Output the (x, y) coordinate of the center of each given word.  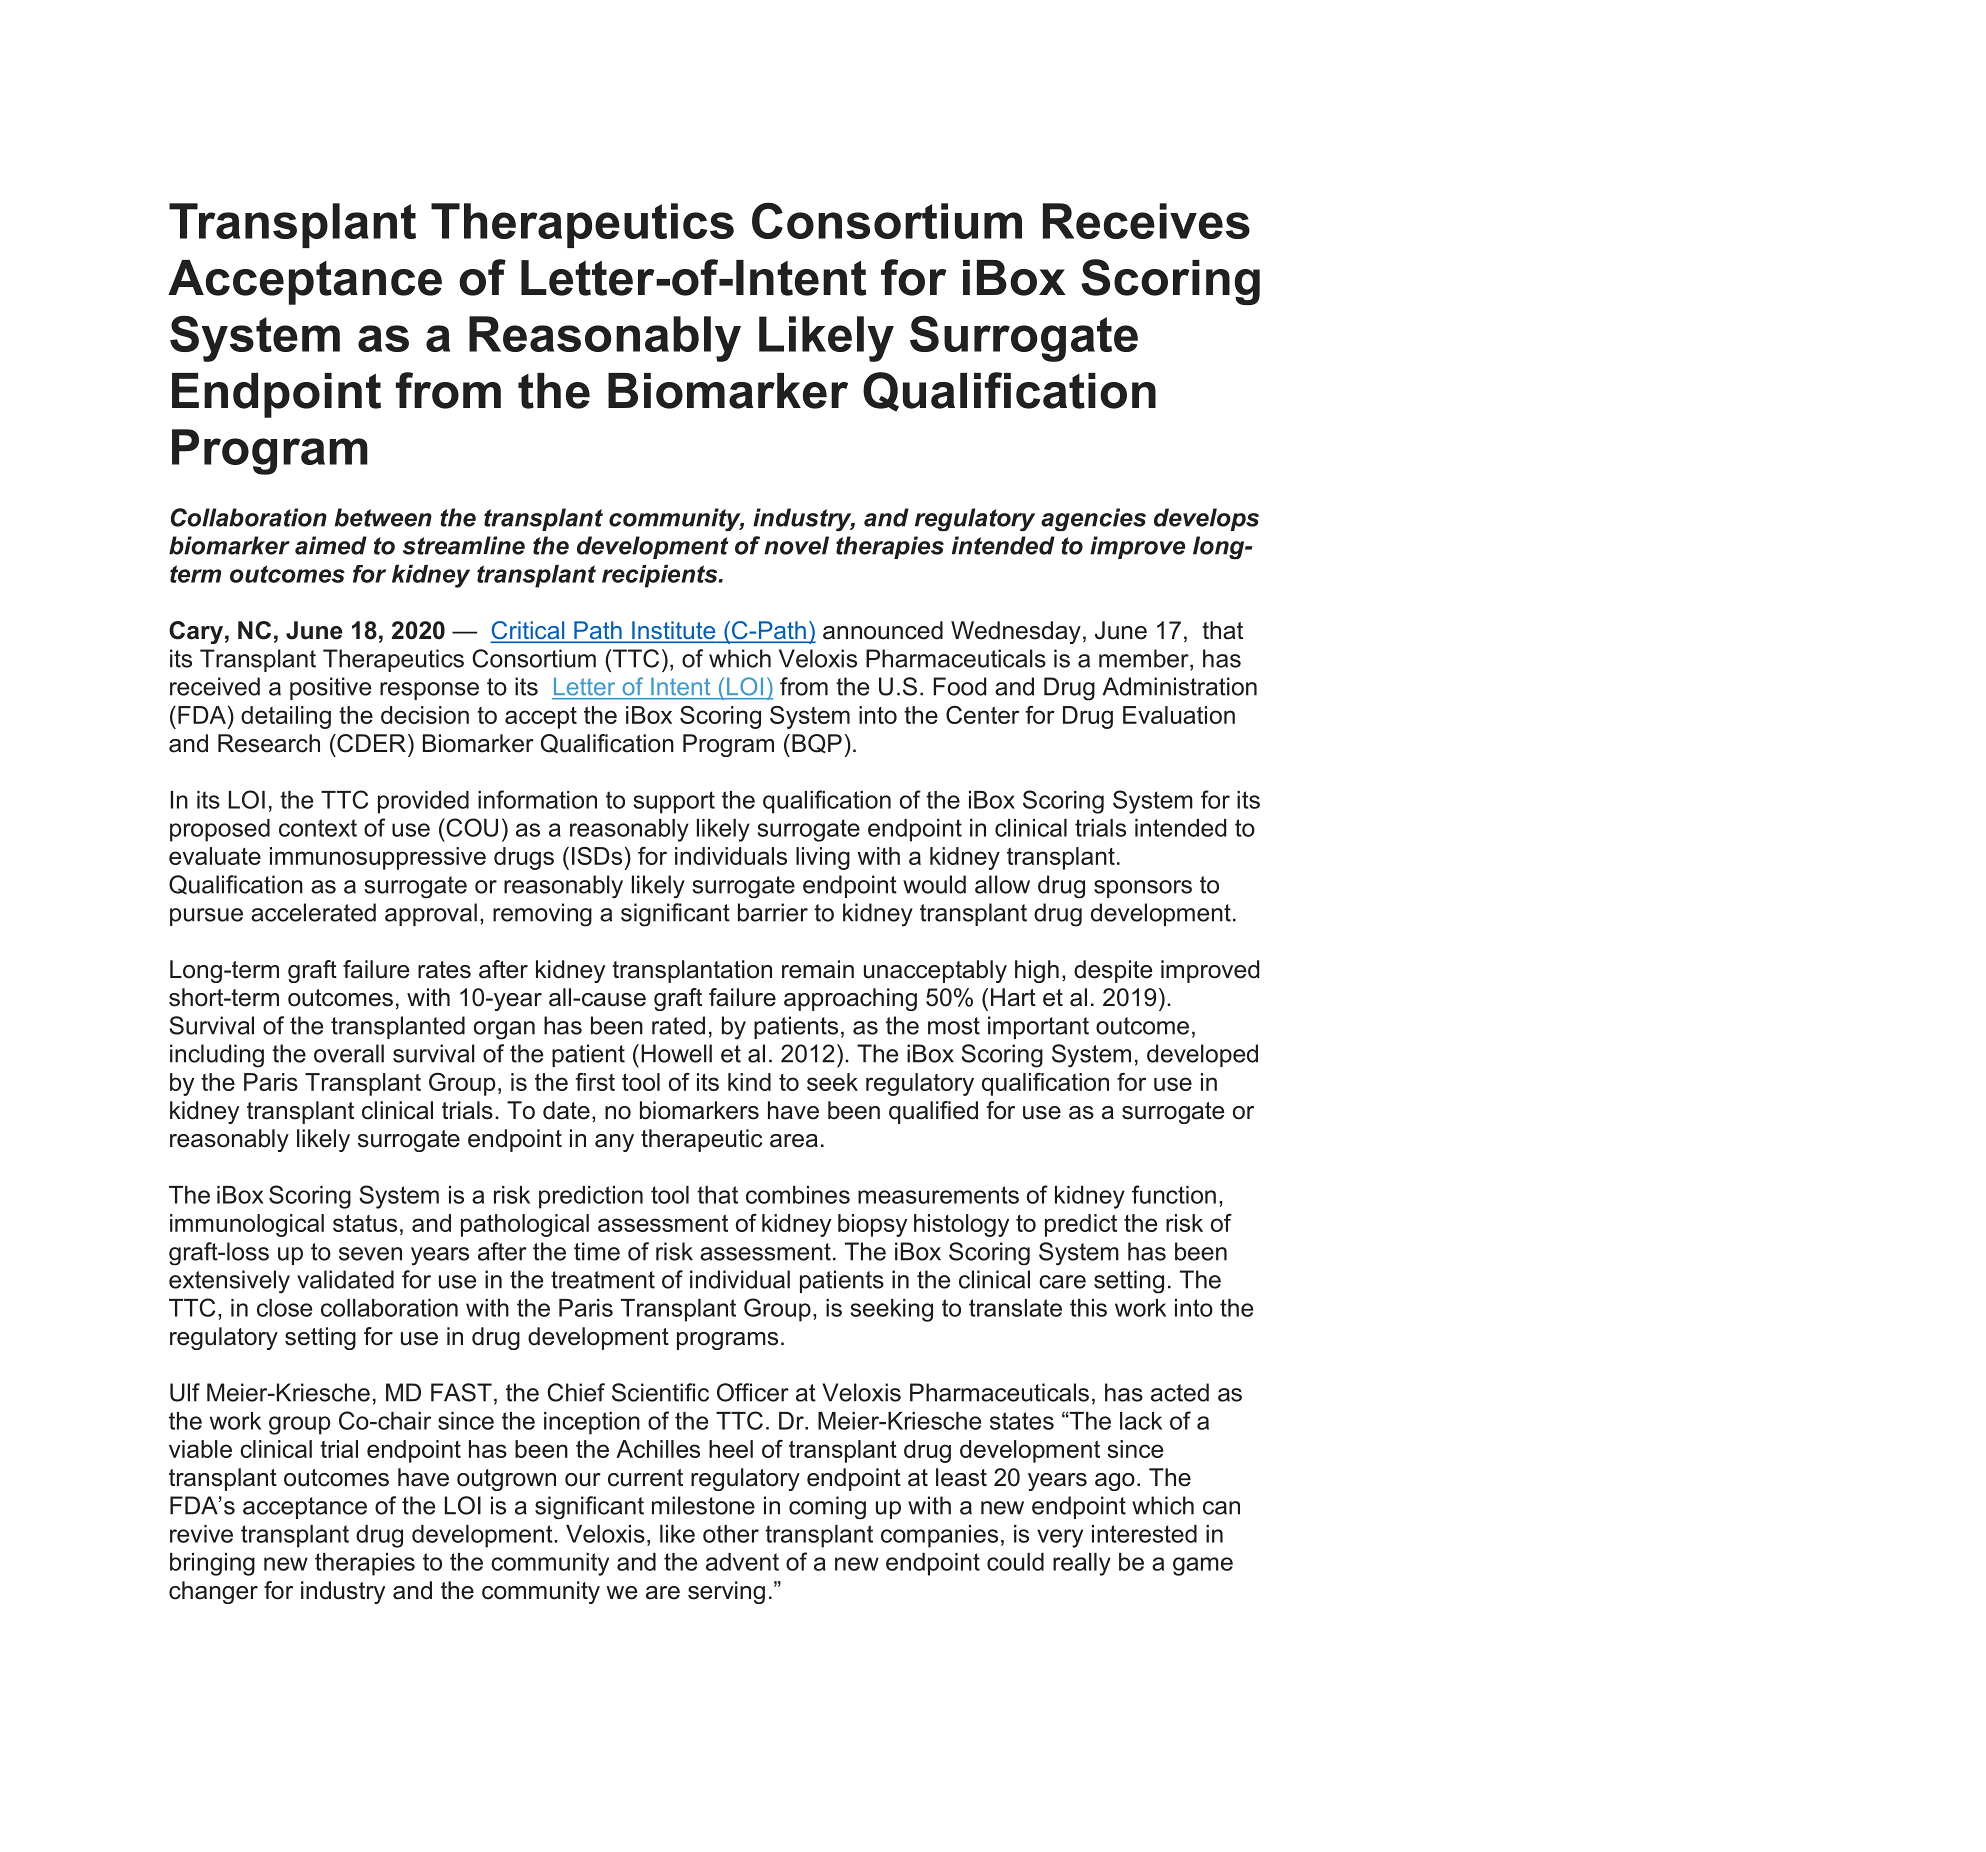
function (1174, 1194)
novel (796, 545)
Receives (1146, 221)
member (1145, 659)
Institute (674, 631)
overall (349, 1053)
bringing (212, 1564)
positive (330, 688)
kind (749, 1082)
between (383, 517)
